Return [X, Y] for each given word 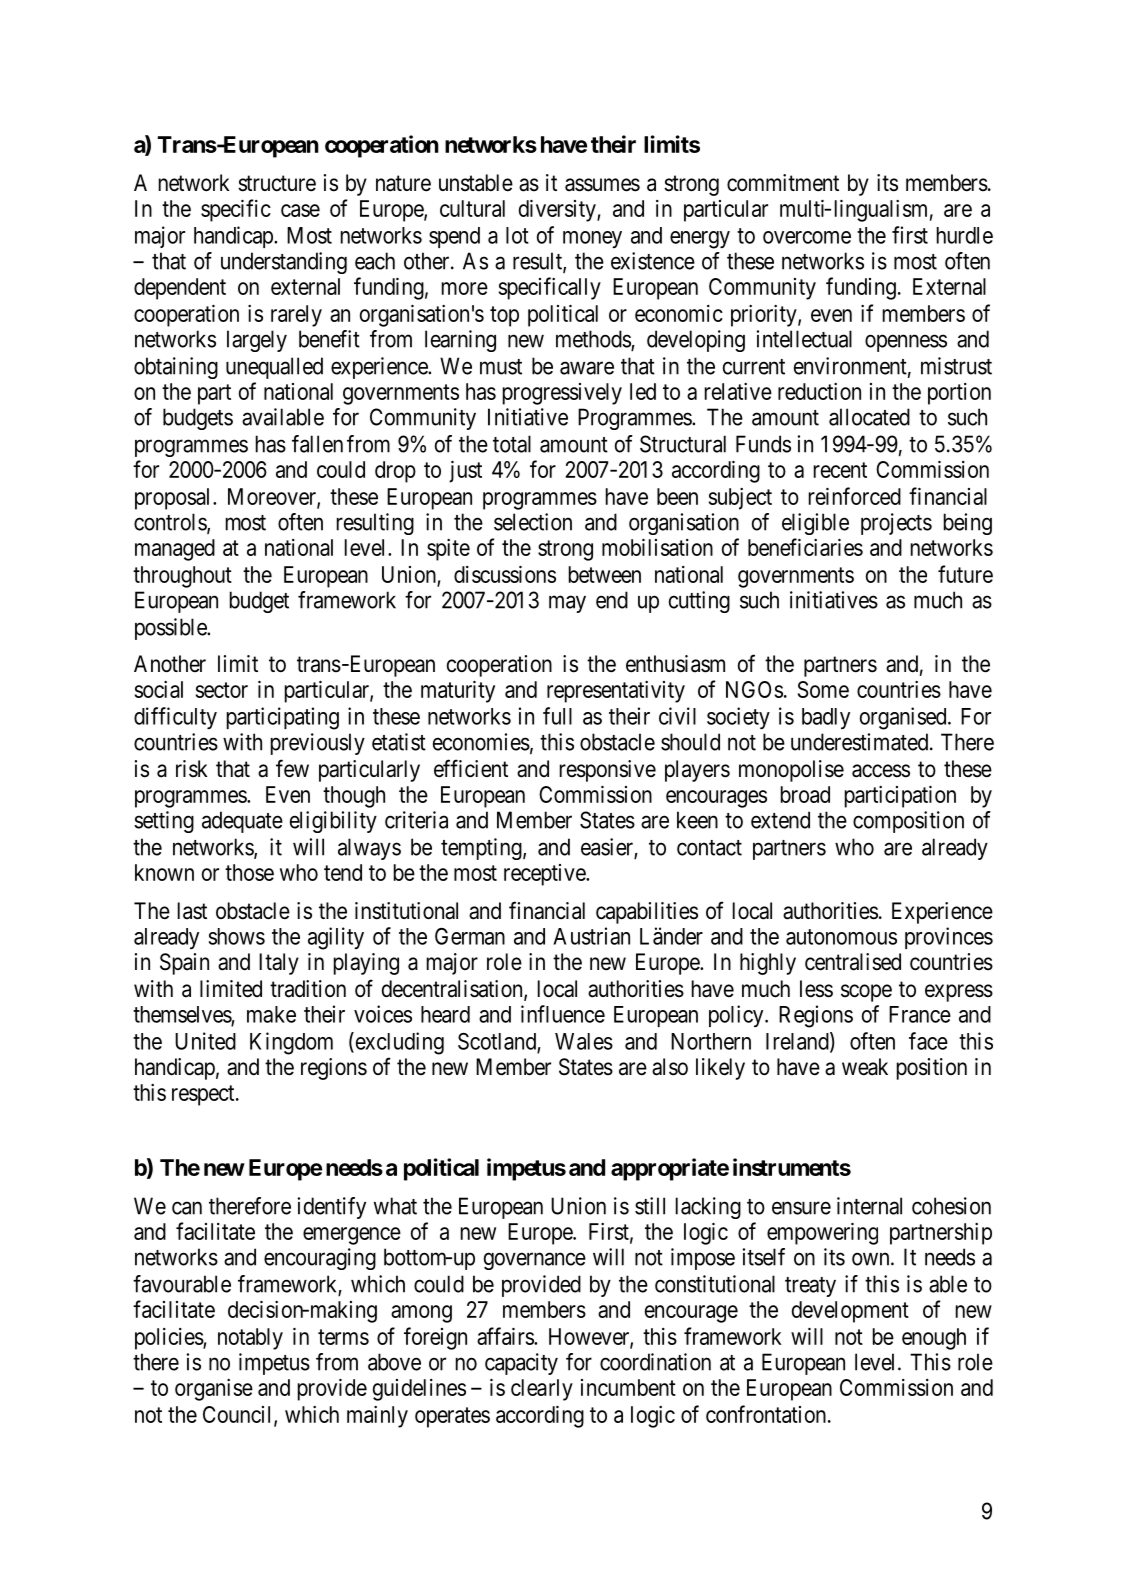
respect [204, 1095]
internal [869, 1206]
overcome [807, 237]
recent [840, 470]
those [249, 872]
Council [239, 1415]
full [557, 716]
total [512, 444]
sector [222, 690]
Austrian [591, 936]
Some [823, 689]
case [300, 210]
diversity [558, 210]
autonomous [841, 937]
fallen [317, 444]
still [650, 1206]
